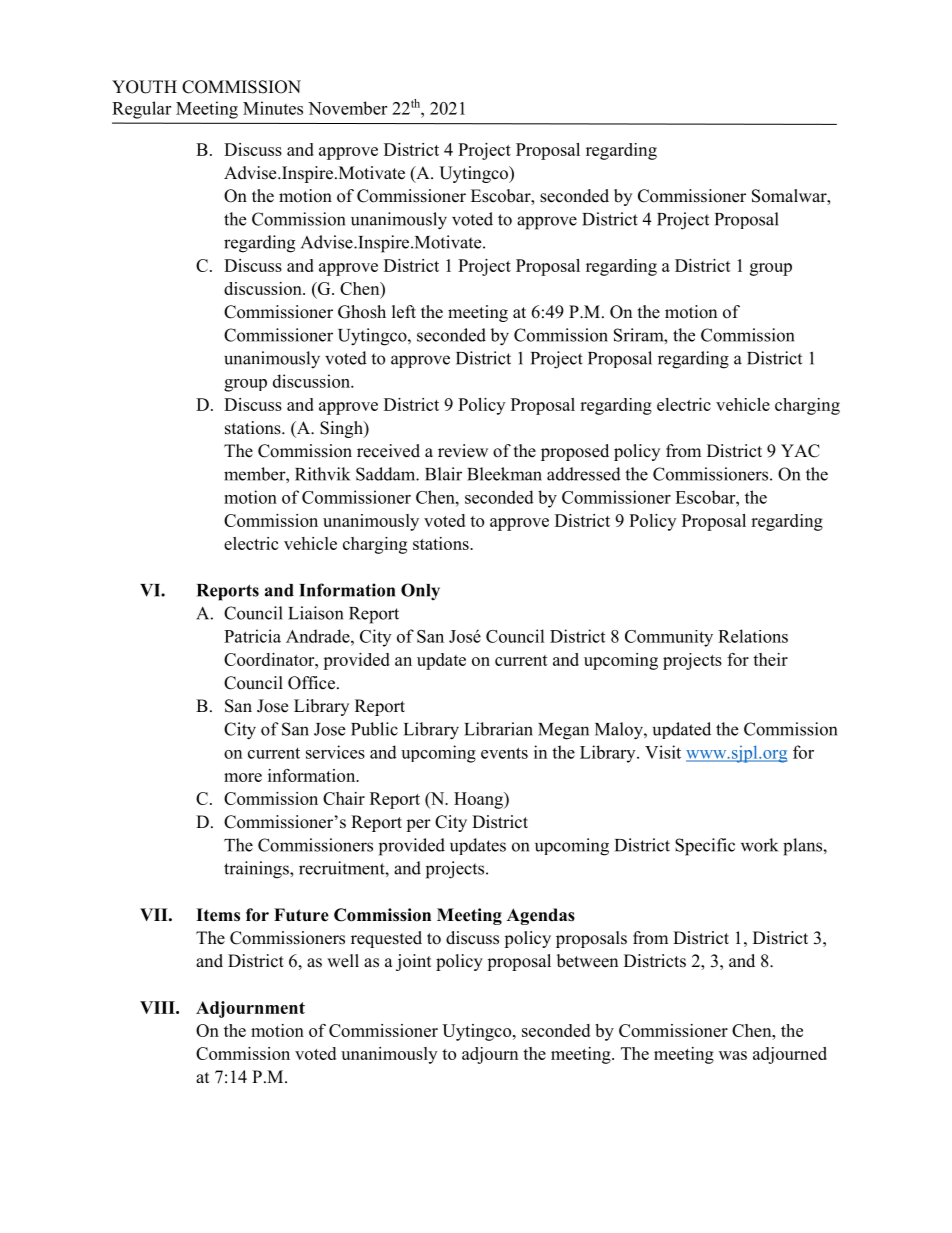 This page has height=1233, width=952. I want to click on proposed, so click(575, 452).
